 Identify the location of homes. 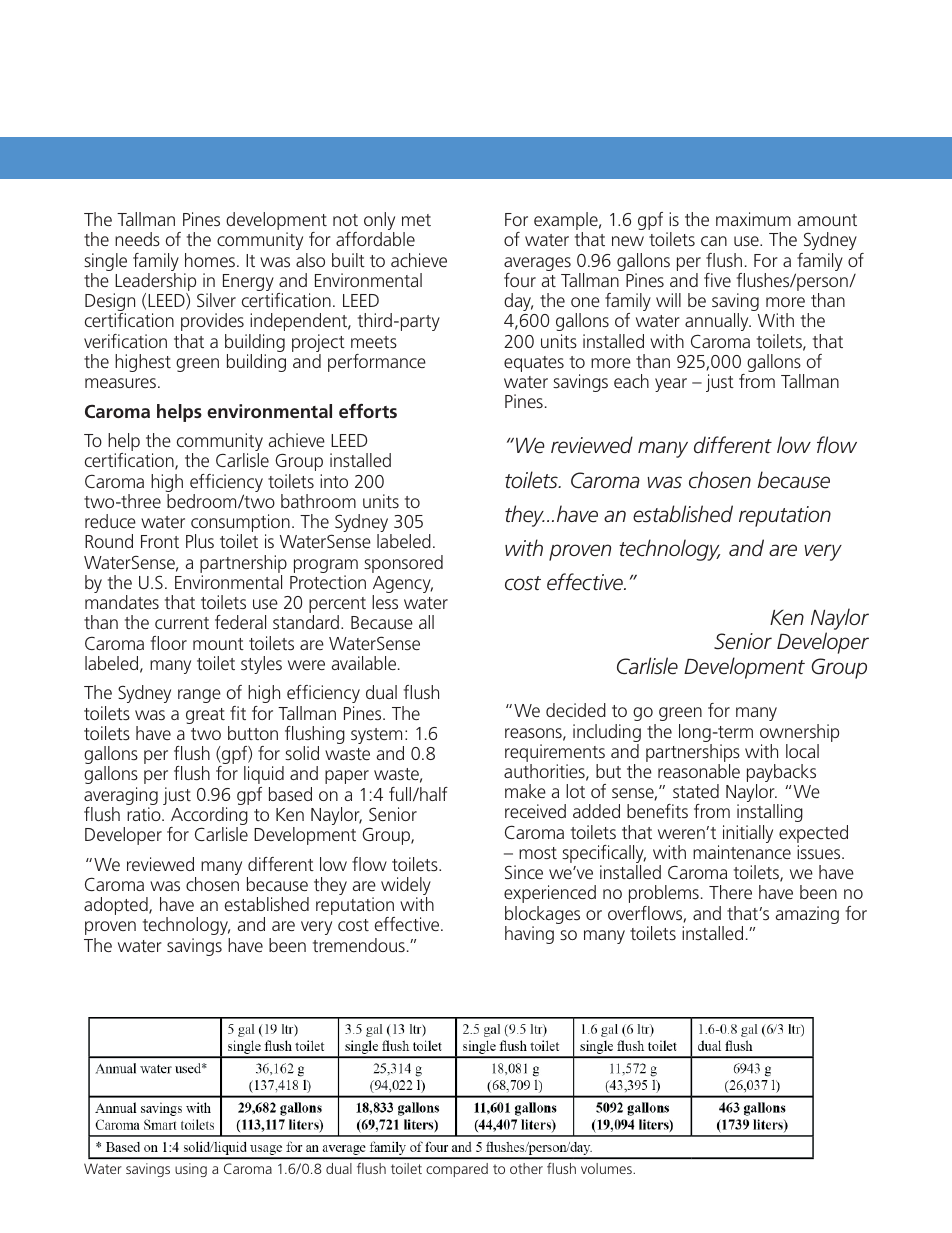
(210, 260).
